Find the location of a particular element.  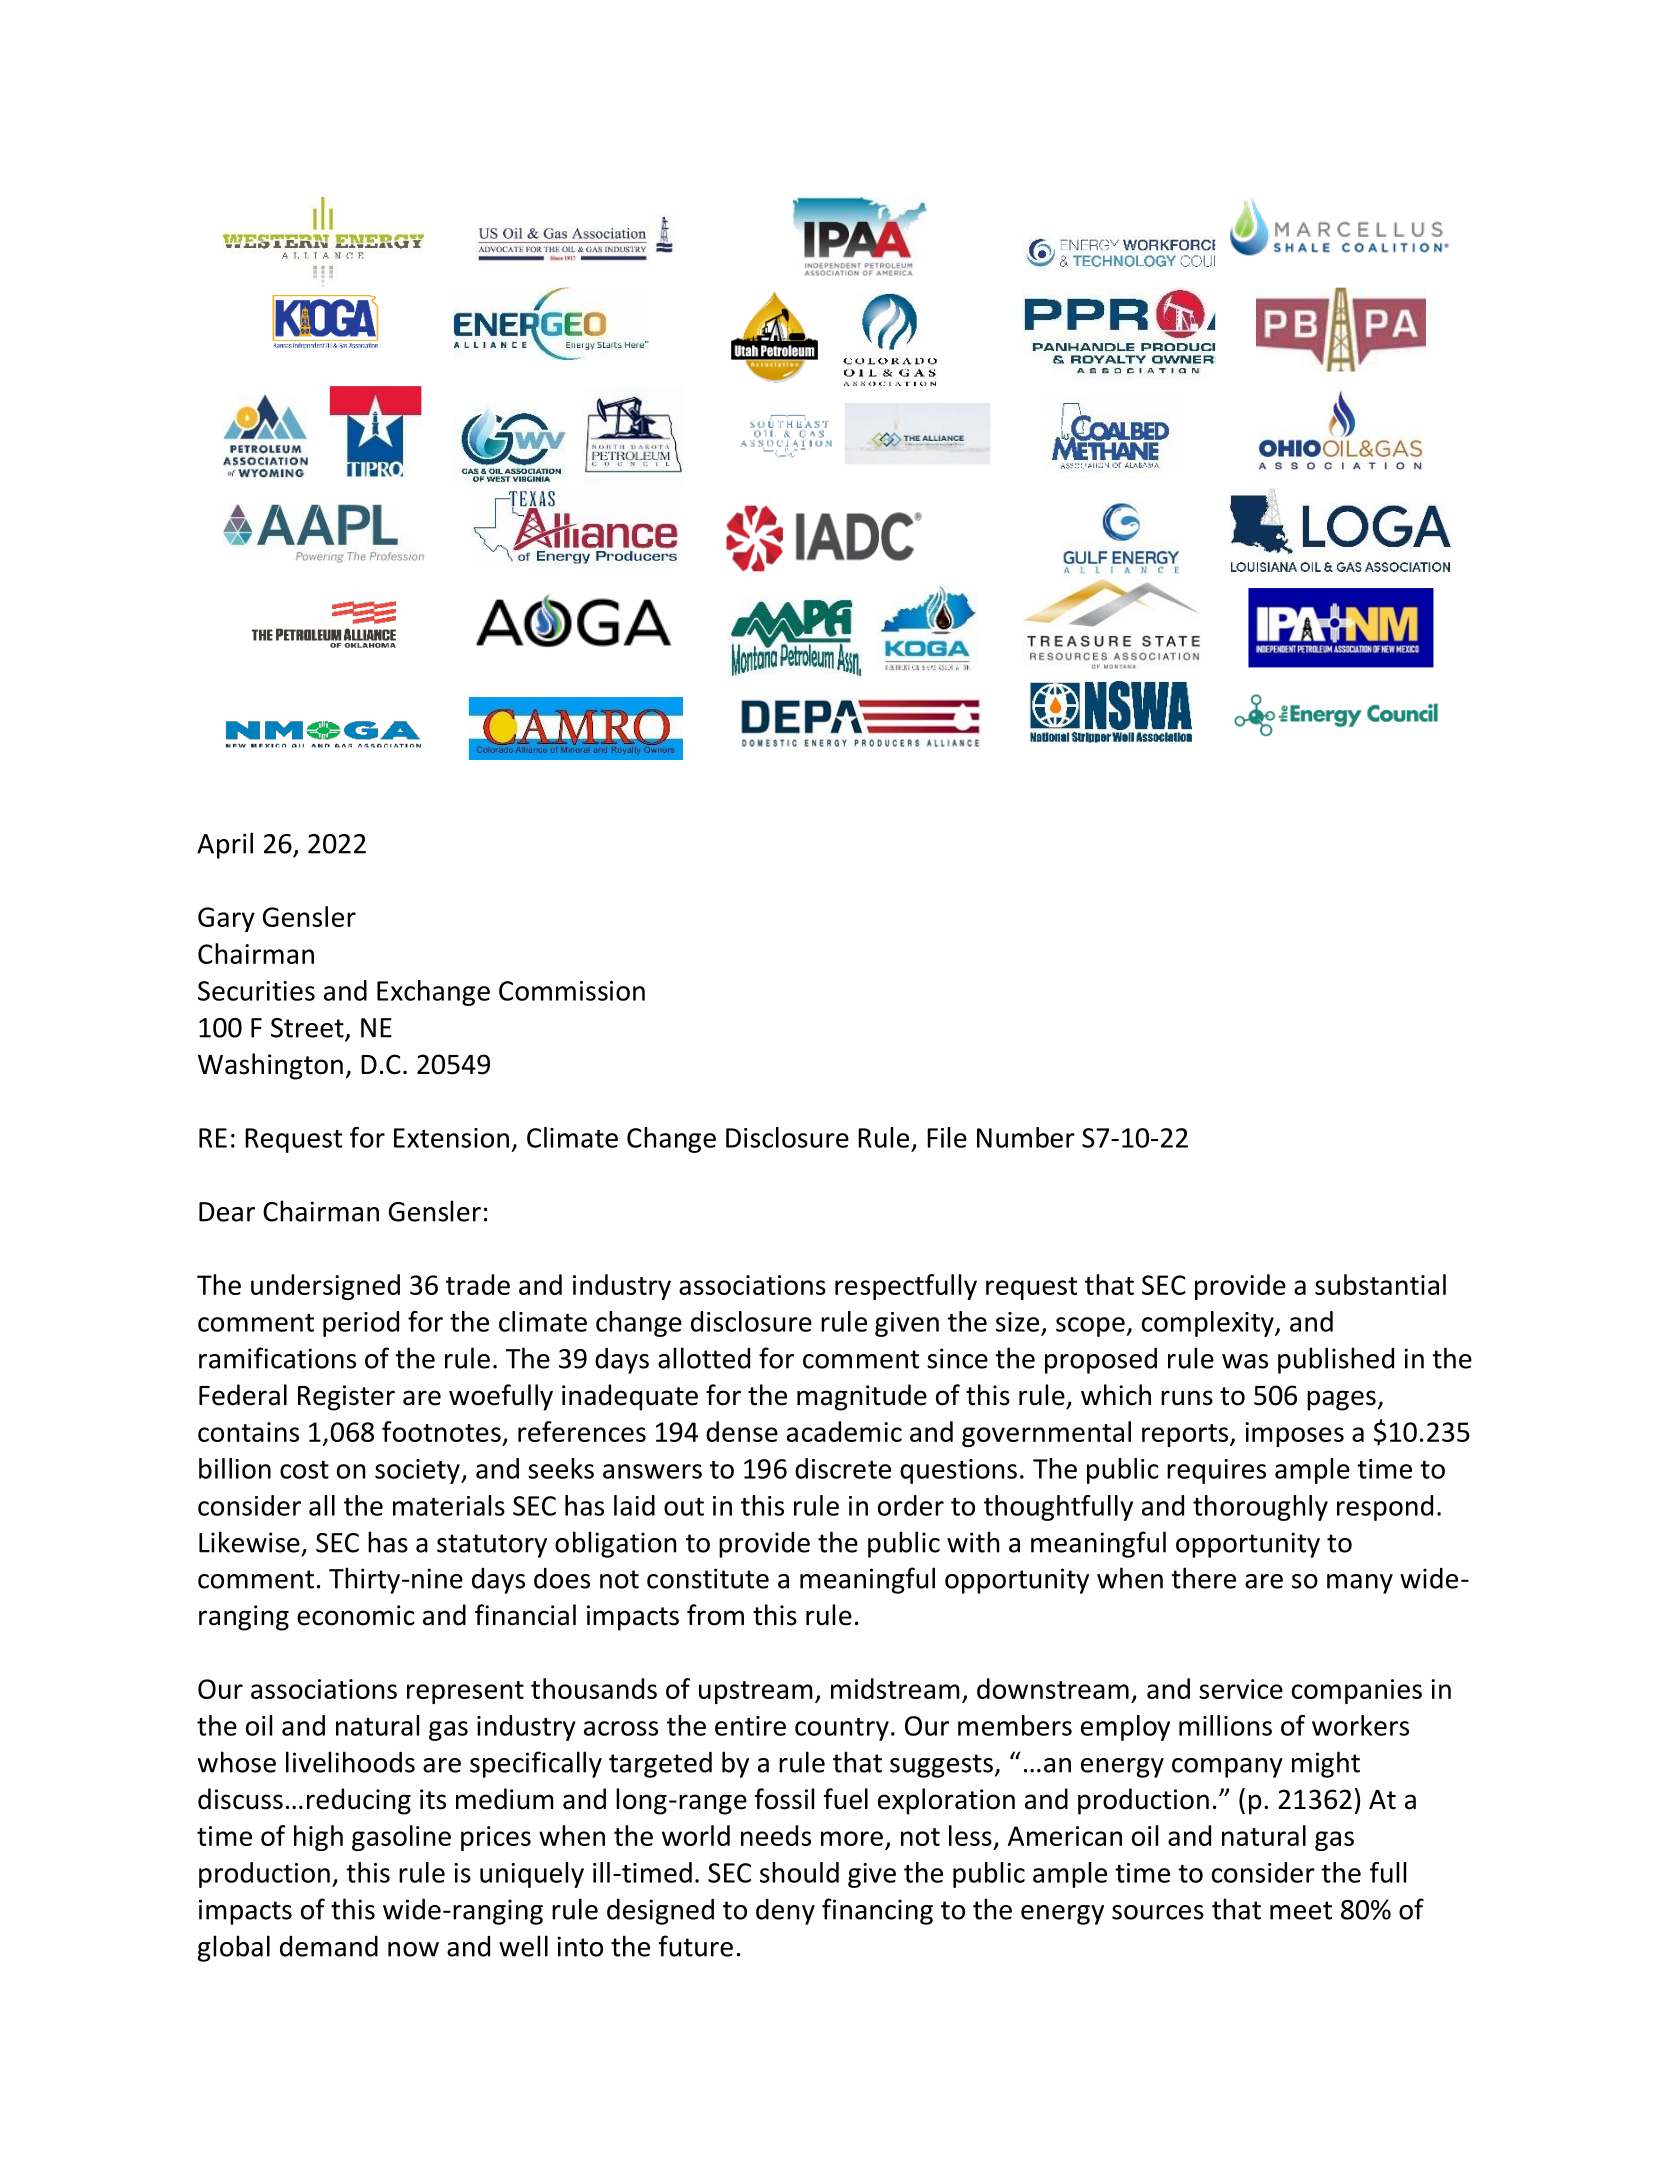

substantial is located at coordinates (1380, 1284).
